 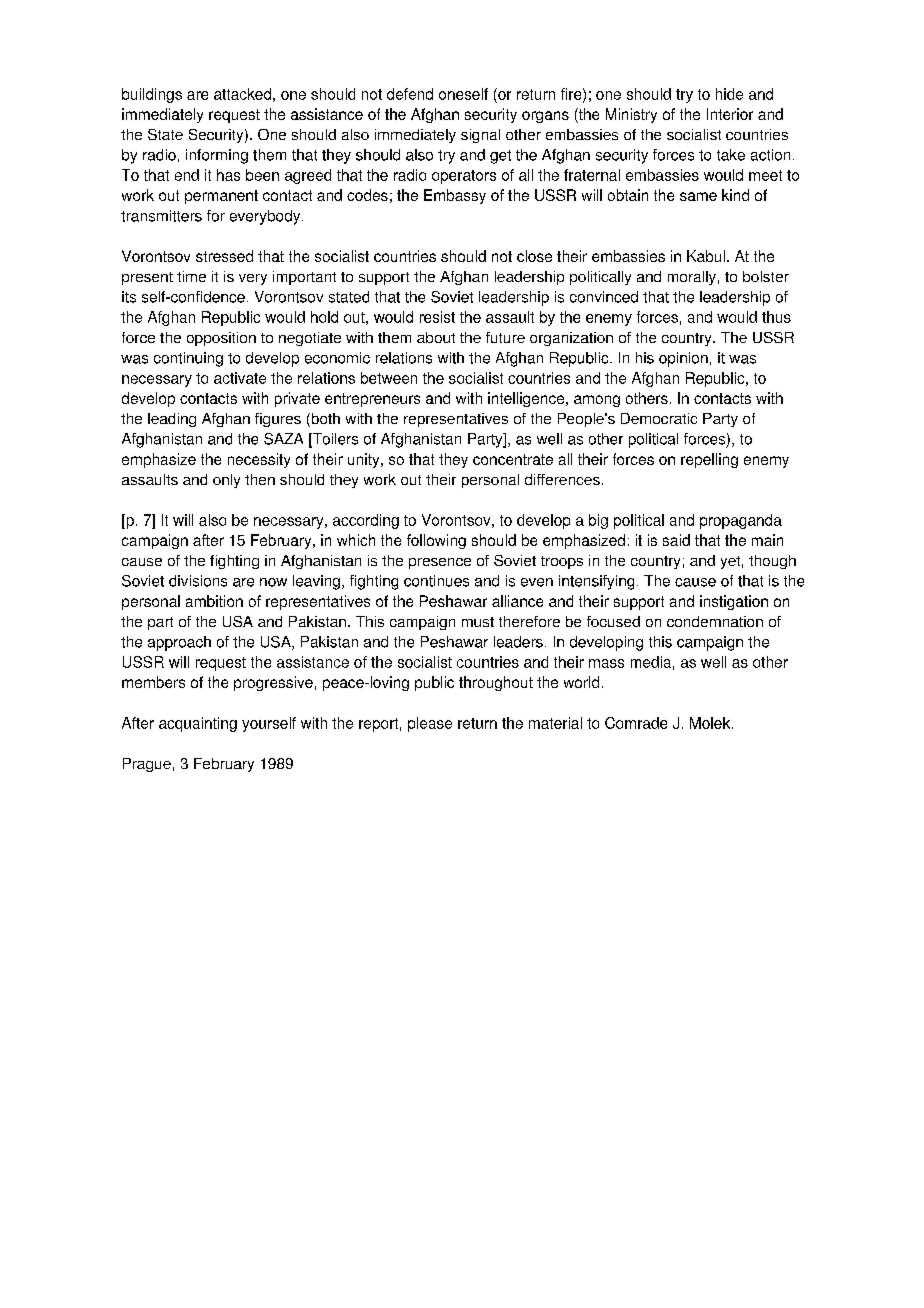 What do you see at coordinates (683, 359) in the document?
I see `opinion` at bounding box center [683, 359].
